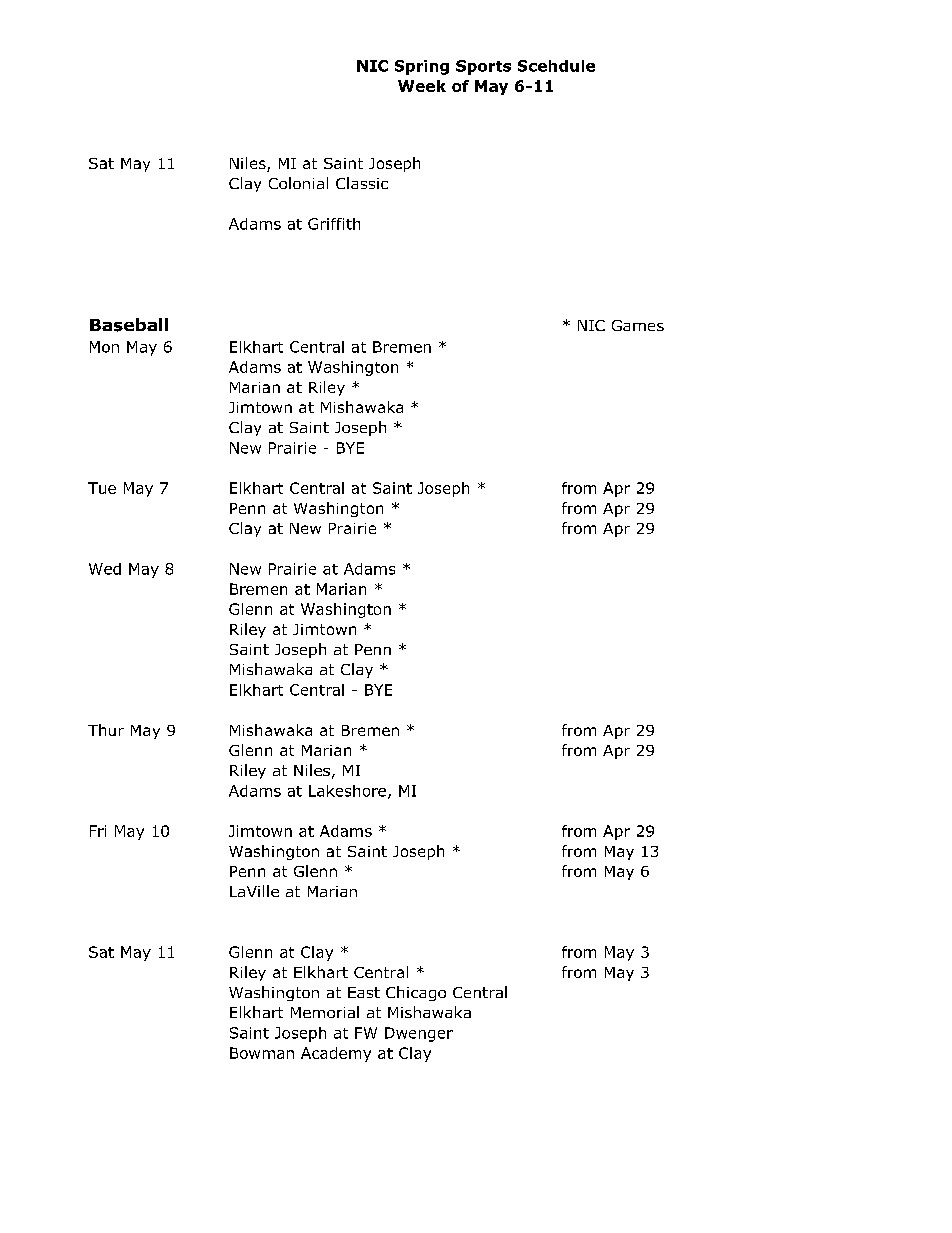 This document has width=952, height=1233. What do you see at coordinates (638, 325) in the document?
I see `Games` at bounding box center [638, 325].
